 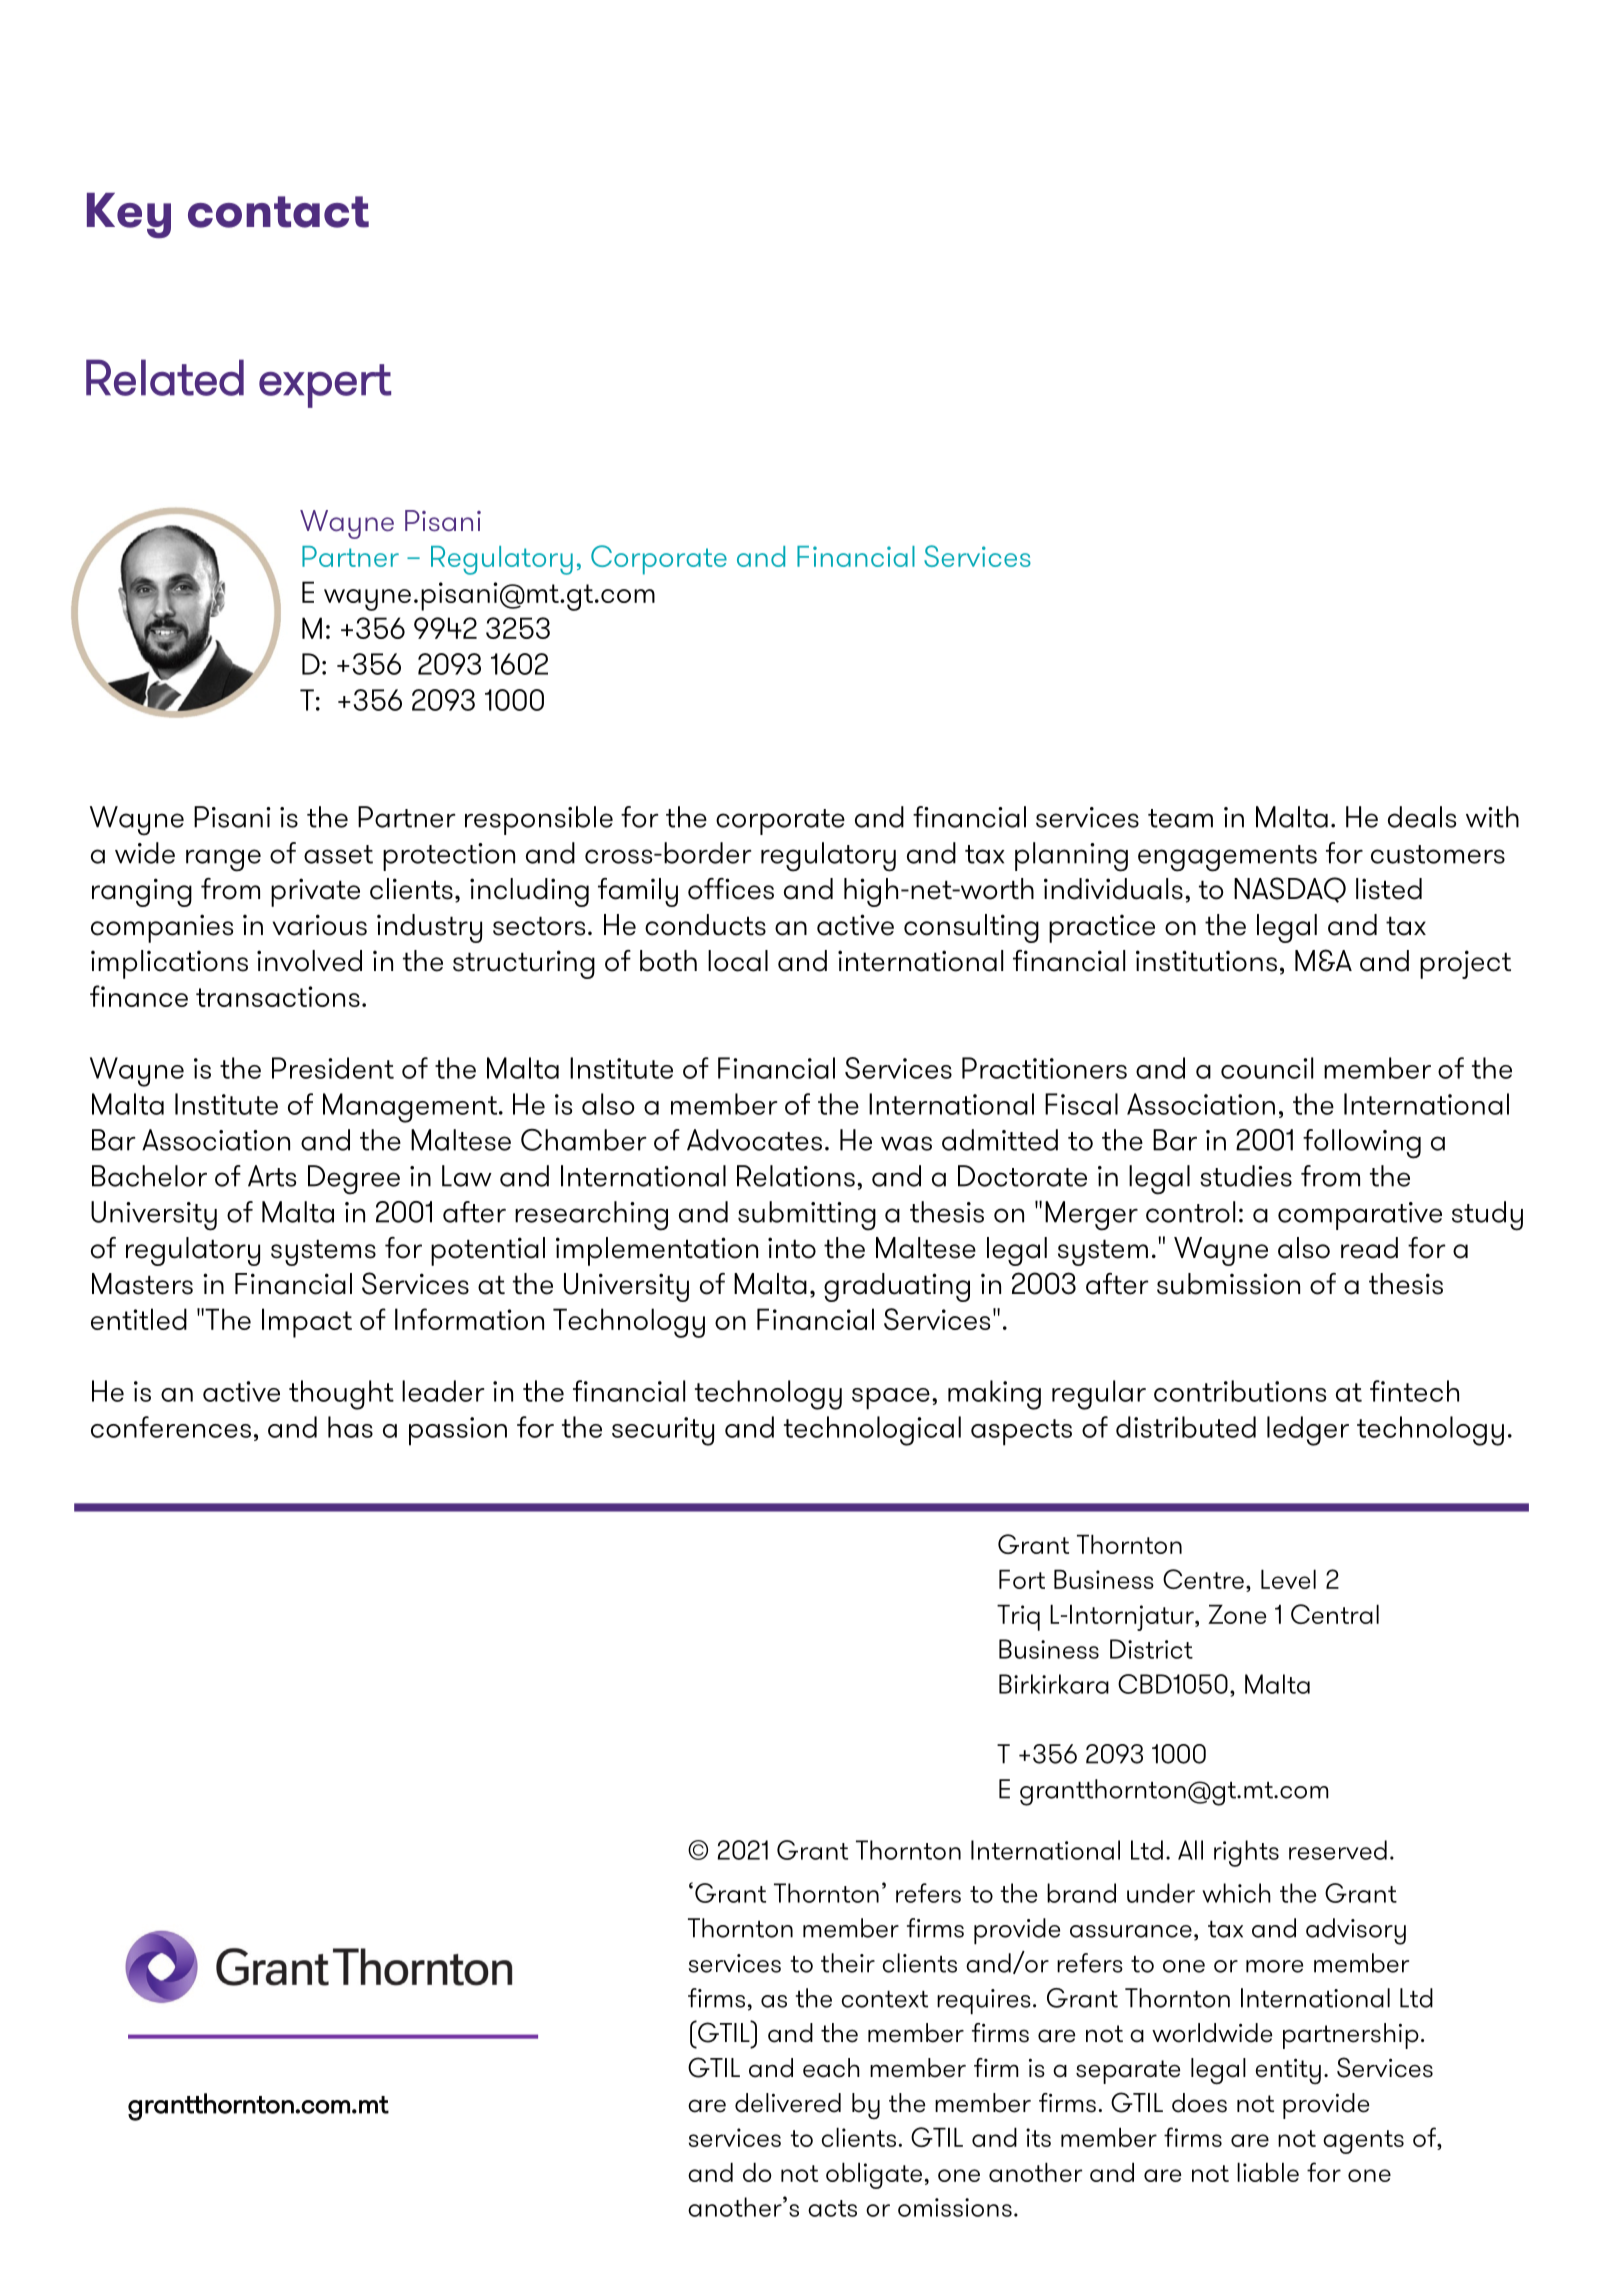 I want to click on offices, so click(x=731, y=889).
